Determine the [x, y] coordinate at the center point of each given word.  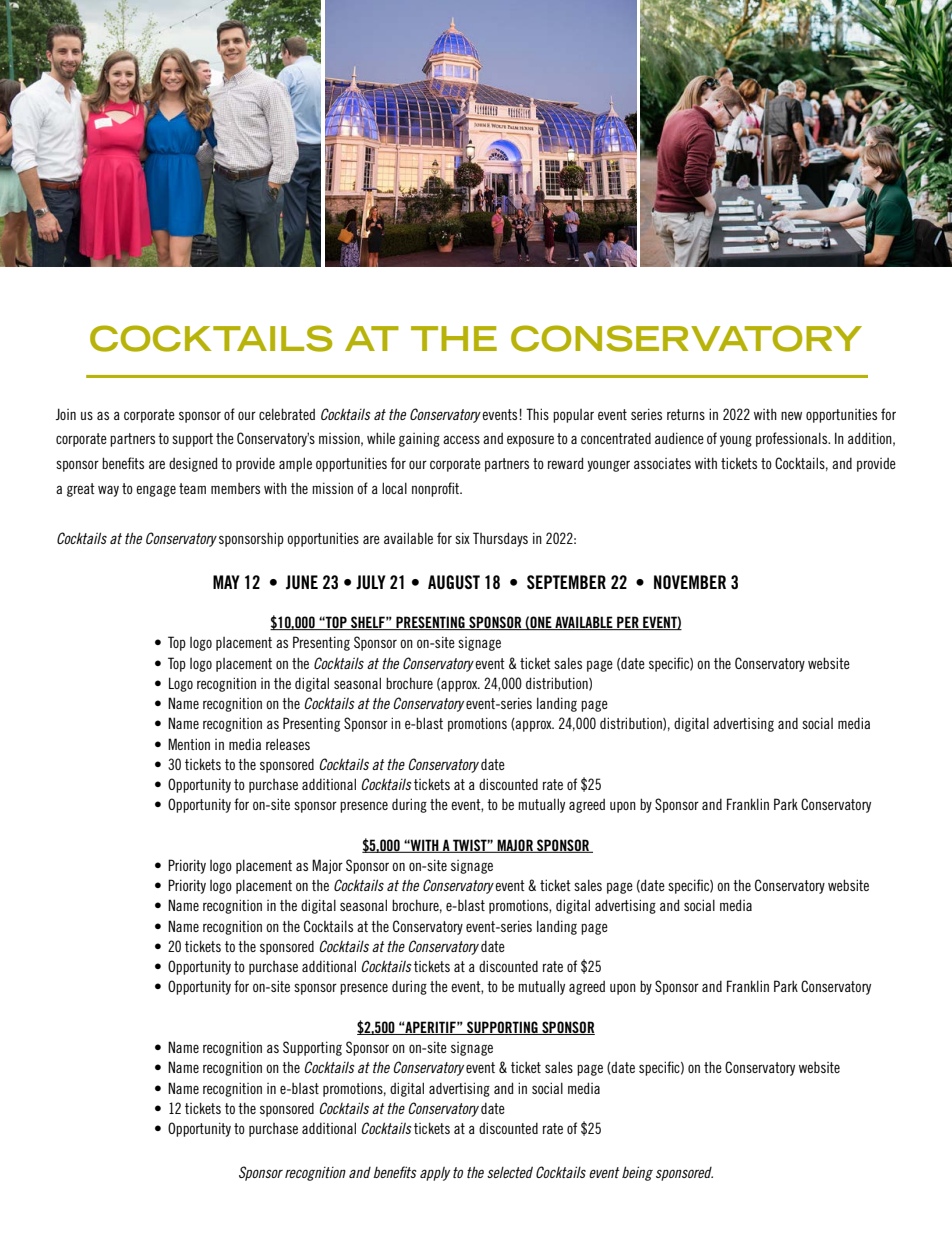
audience [679, 438]
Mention [189, 744]
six [462, 538]
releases [288, 744]
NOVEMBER [690, 582]
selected [510, 1172]
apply [435, 1174]
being [637, 1173]
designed [193, 464]
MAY [226, 582]
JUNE [302, 582]
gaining [419, 439]
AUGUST [454, 582]
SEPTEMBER [566, 582]
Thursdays [500, 539]
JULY [371, 582]
